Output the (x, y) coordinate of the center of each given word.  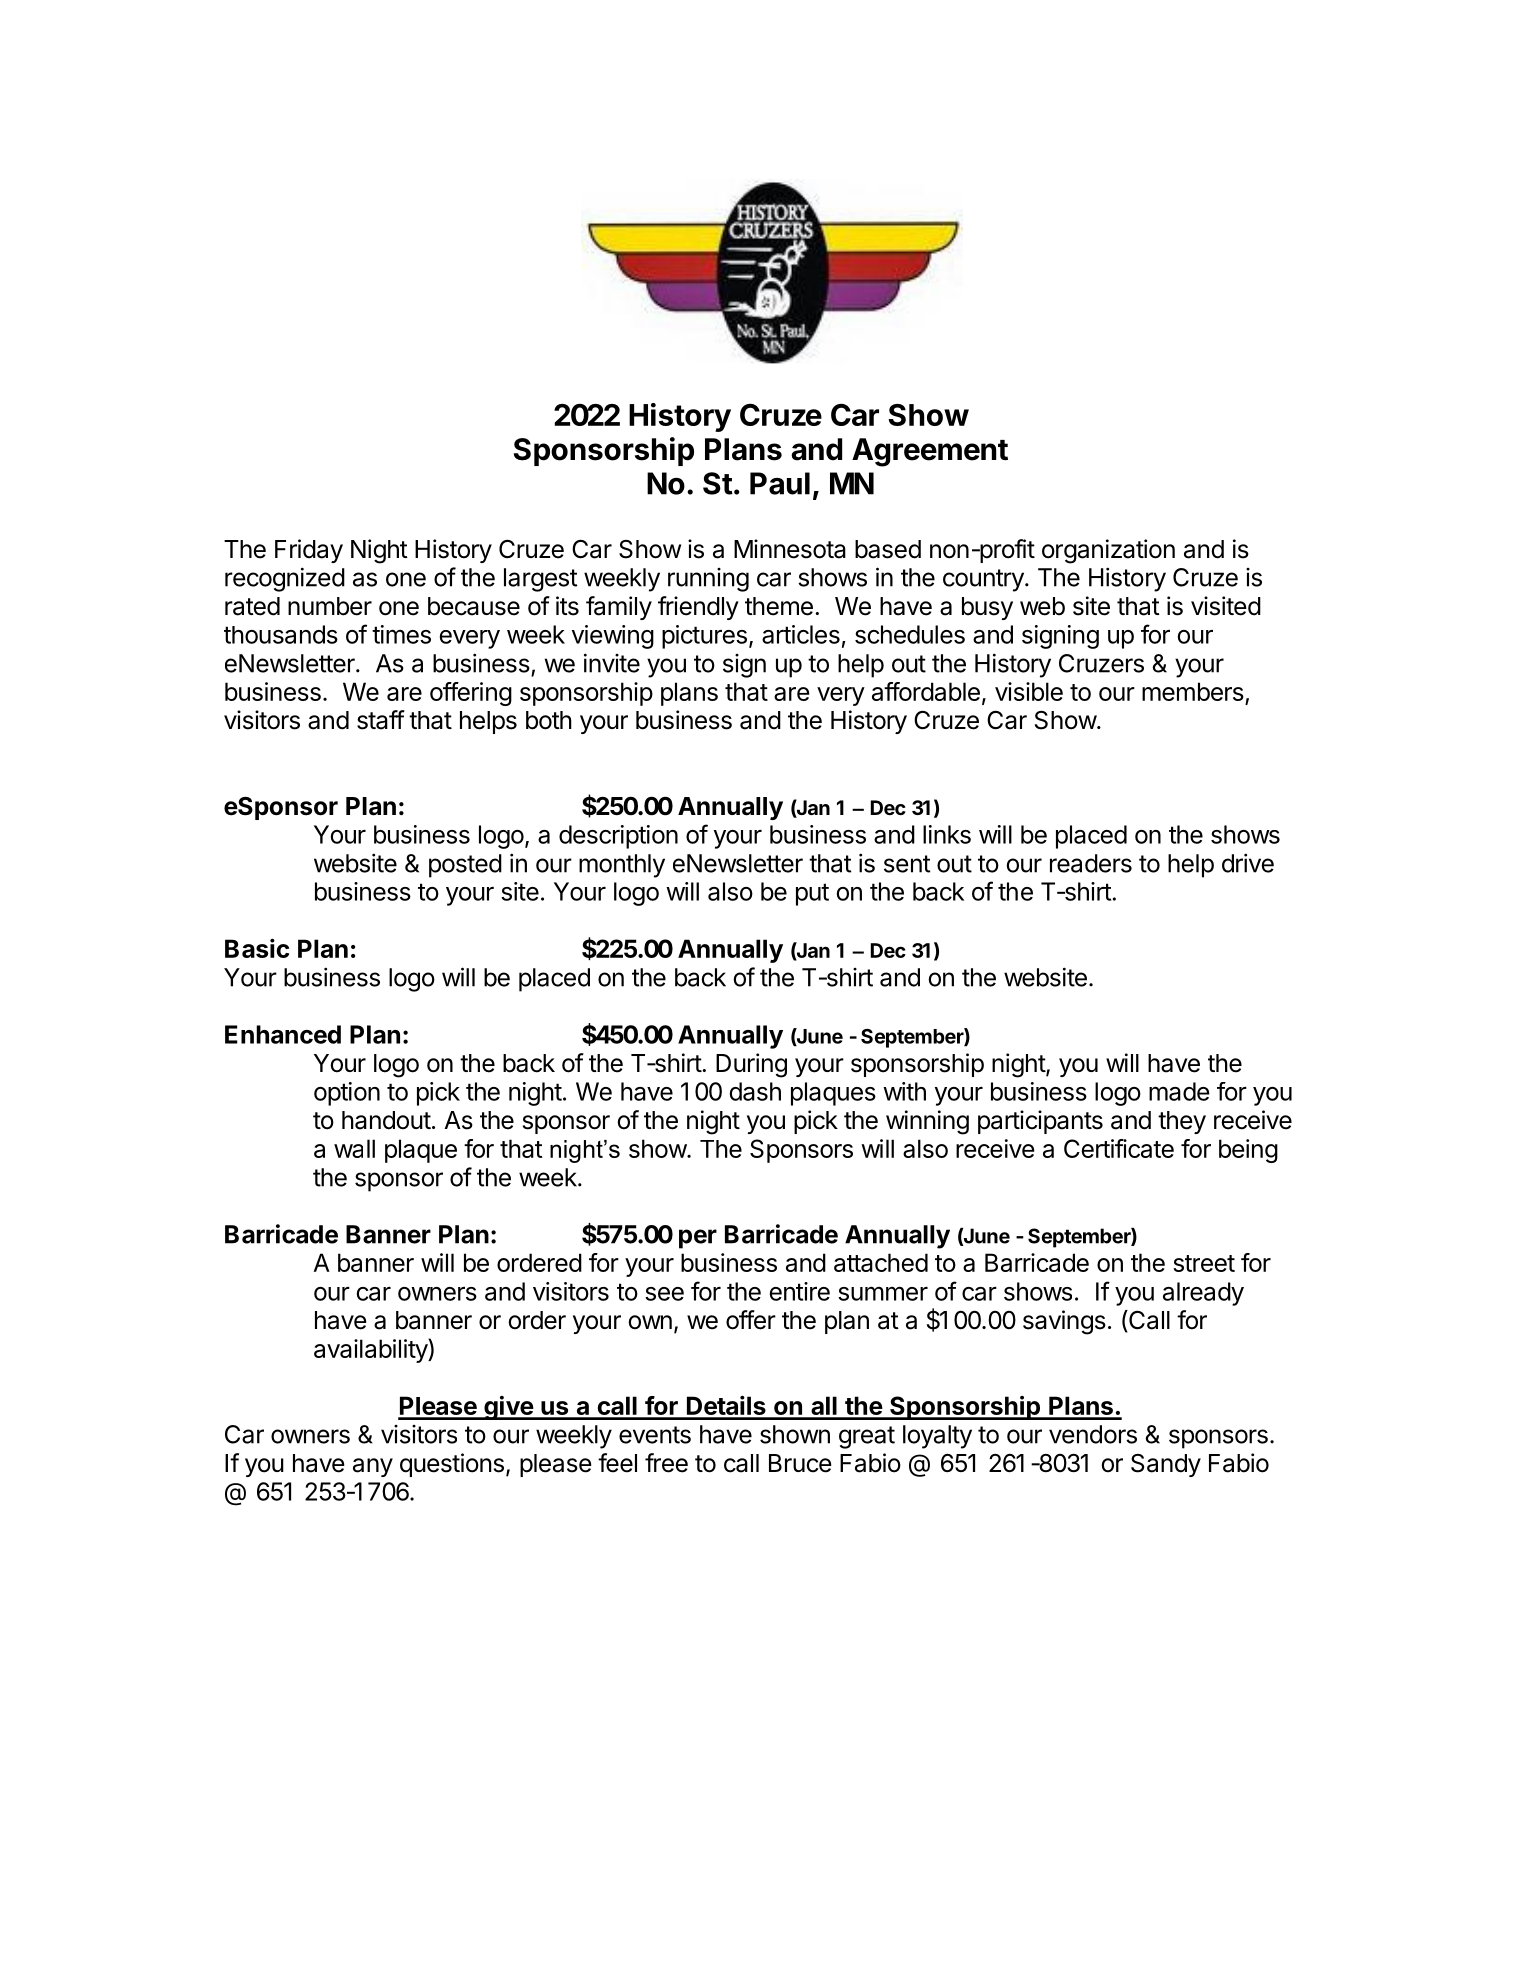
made (1179, 1091)
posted (465, 866)
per (698, 1239)
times (401, 634)
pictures (704, 637)
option (347, 1094)
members (1194, 693)
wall (354, 1148)
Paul (780, 483)
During (751, 1065)
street (1204, 1263)
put (812, 894)
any (373, 1467)
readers (1091, 863)
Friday (309, 551)
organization (1108, 551)
